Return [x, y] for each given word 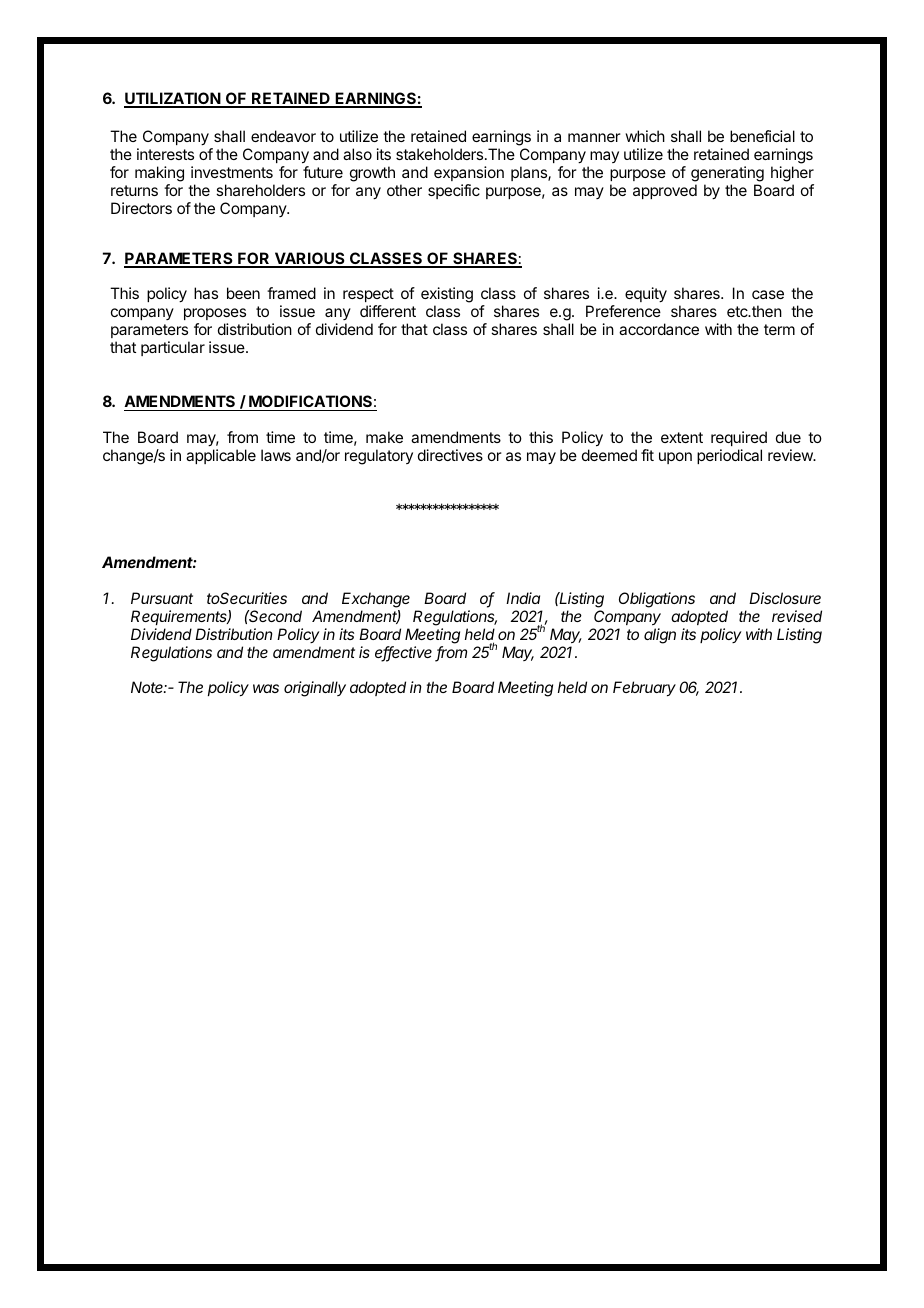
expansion [469, 173]
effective [403, 653]
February [644, 689]
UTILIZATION [173, 99]
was [266, 688]
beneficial [762, 136]
